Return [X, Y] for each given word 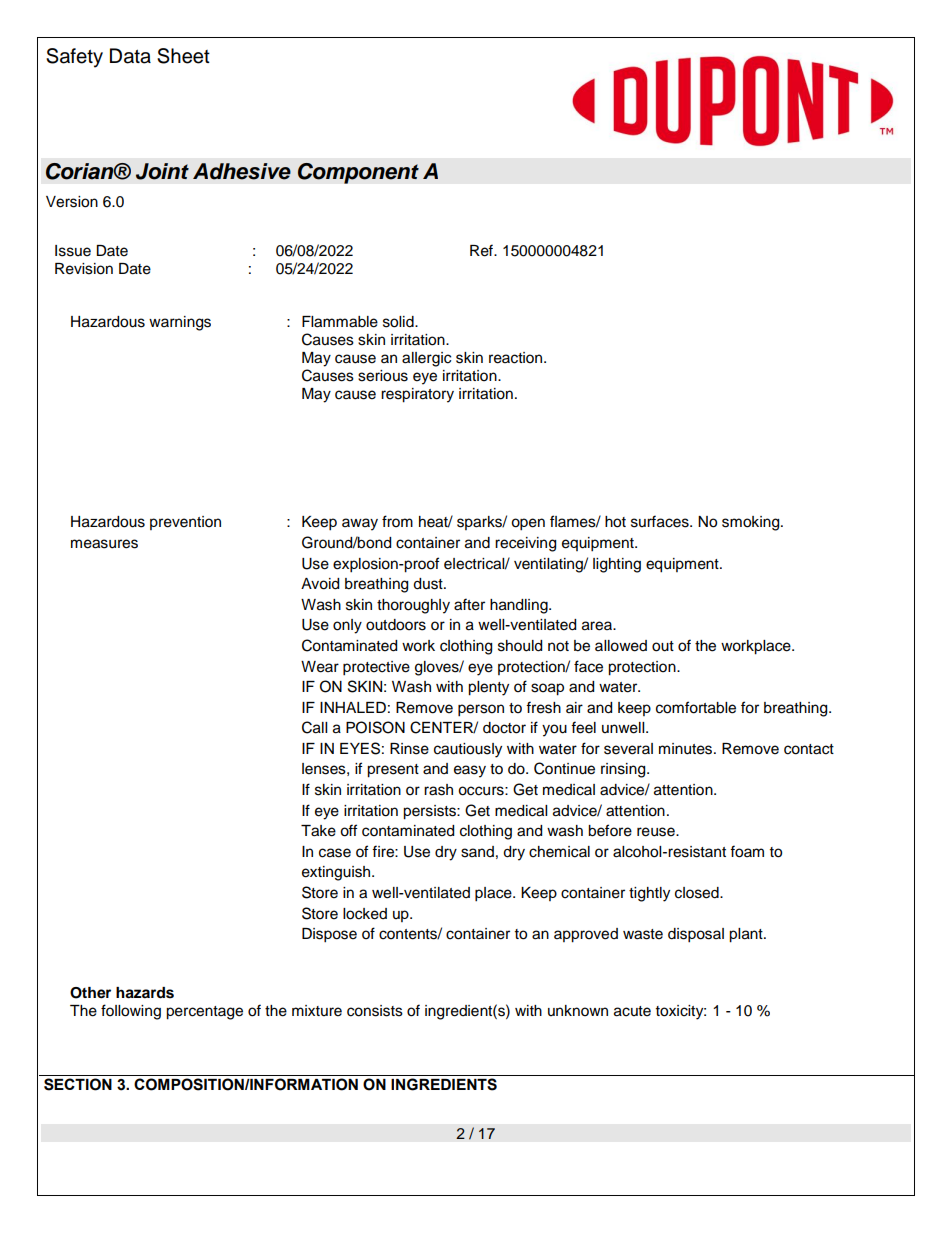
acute [632, 1011]
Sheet [183, 56]
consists [375, 1011]
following [131, 1012]
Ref [482, 250]
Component [358, 173]
